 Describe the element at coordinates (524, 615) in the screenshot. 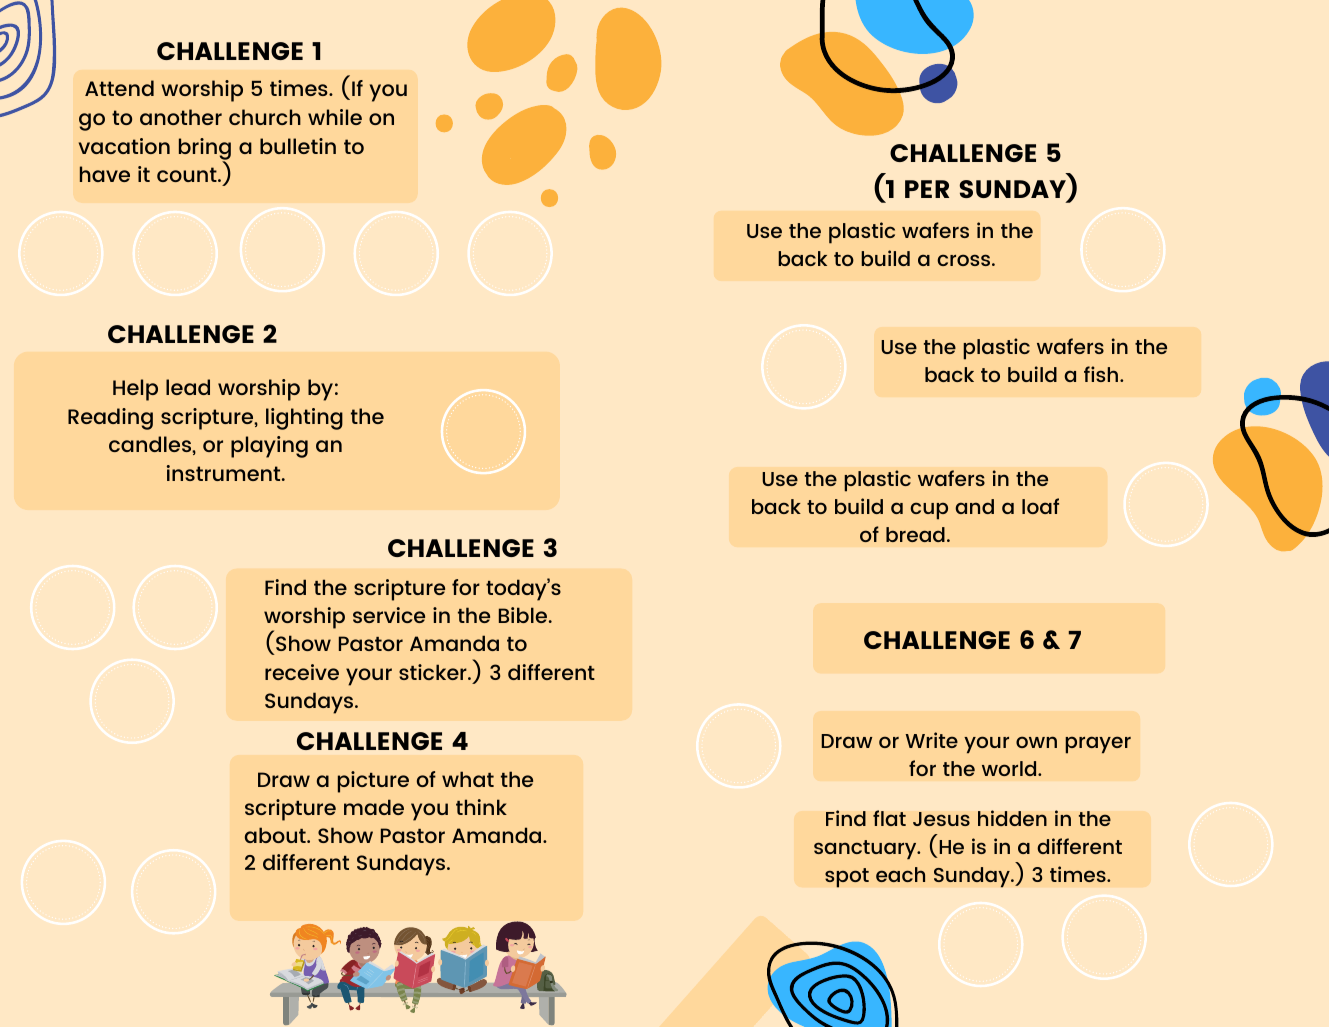

I see `Bible` at that location.
